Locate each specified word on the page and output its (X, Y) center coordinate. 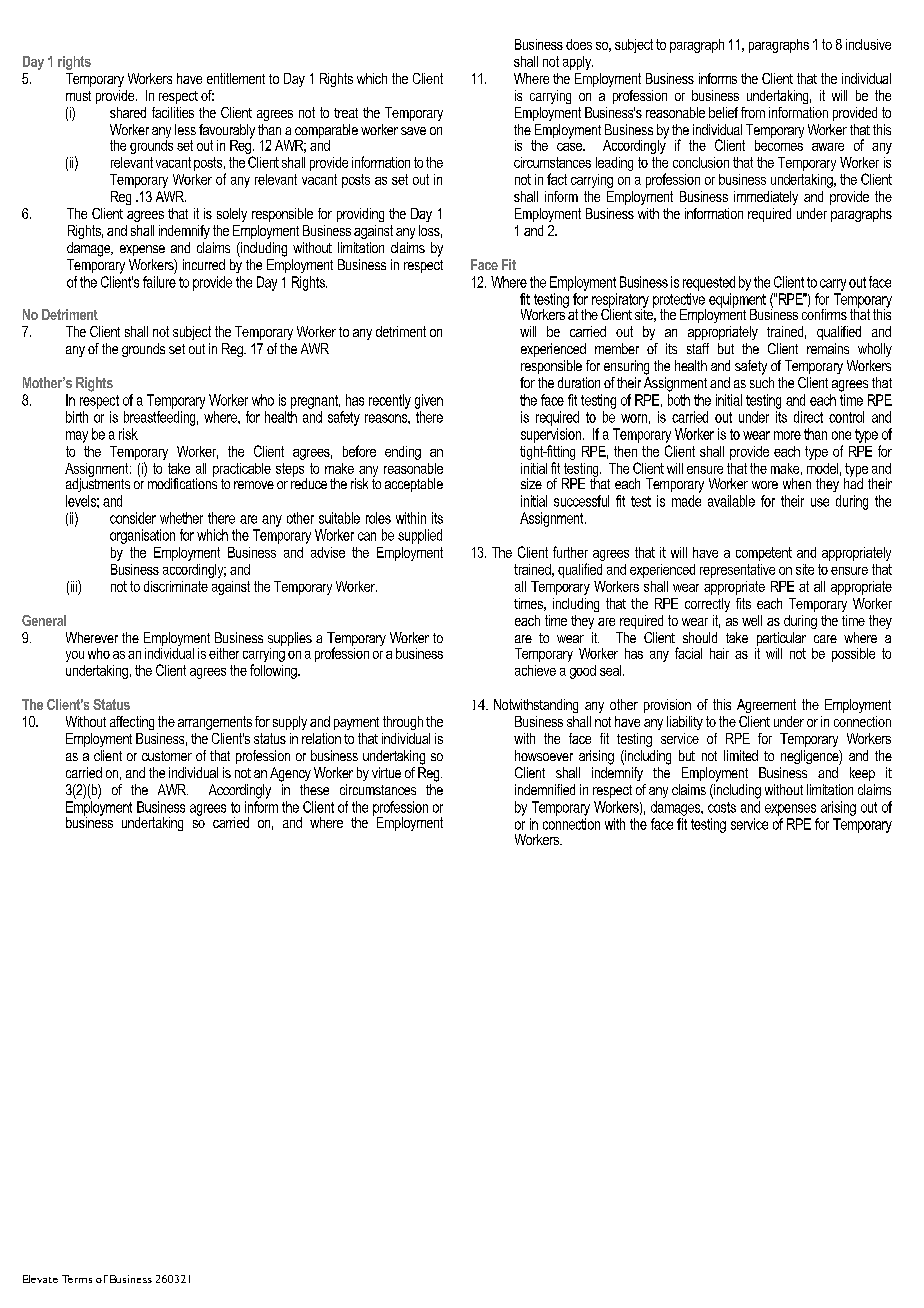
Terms (77, 1279)
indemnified (545, 789)
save (413, 131)
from (753, 112)
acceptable (414, 485)
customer (167, 756)
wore (765, 485)
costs (722, 807)
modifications (182, 482)
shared (128, 112)
